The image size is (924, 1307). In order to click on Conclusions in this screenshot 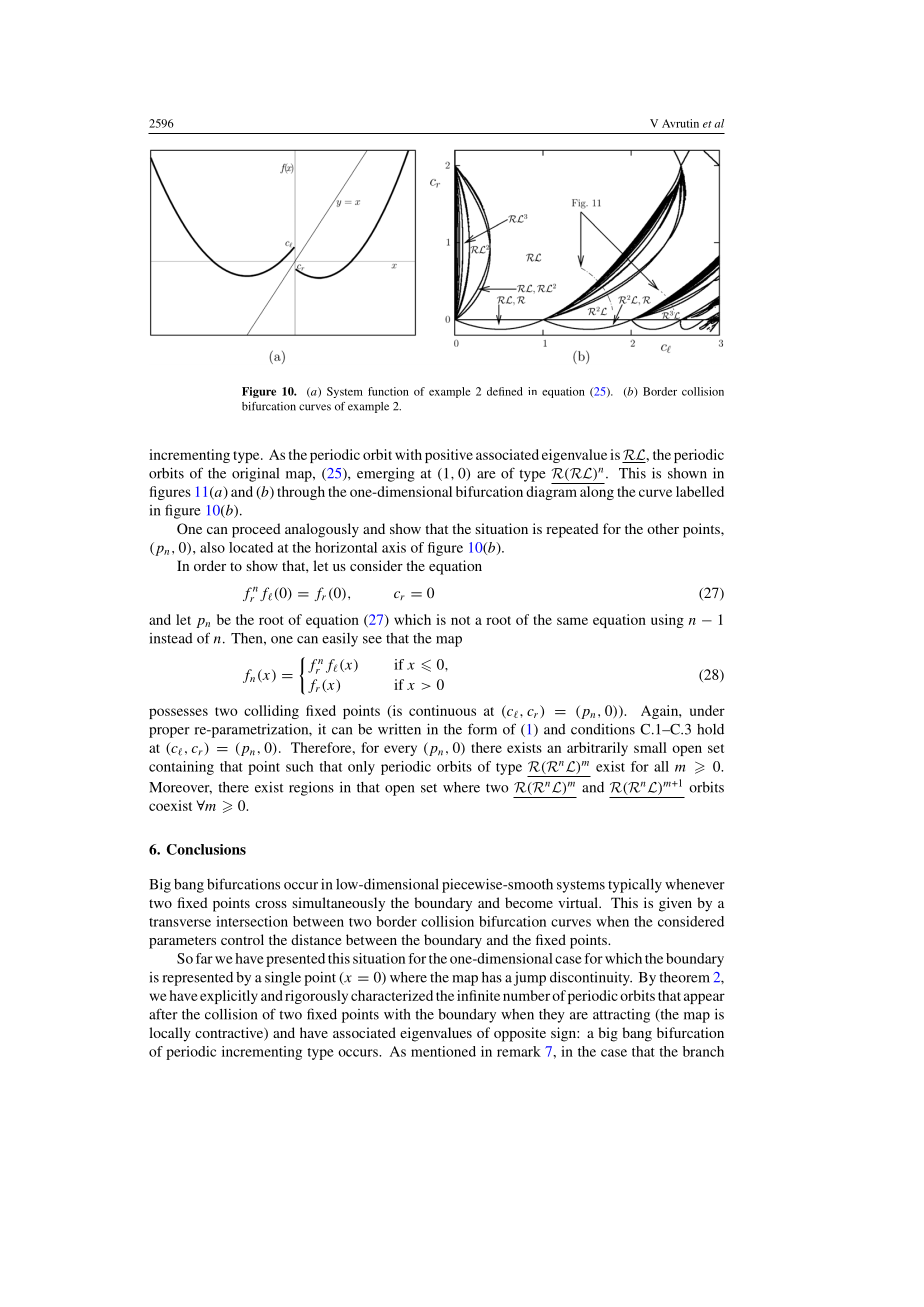, I will do `click(206, 849)`.
